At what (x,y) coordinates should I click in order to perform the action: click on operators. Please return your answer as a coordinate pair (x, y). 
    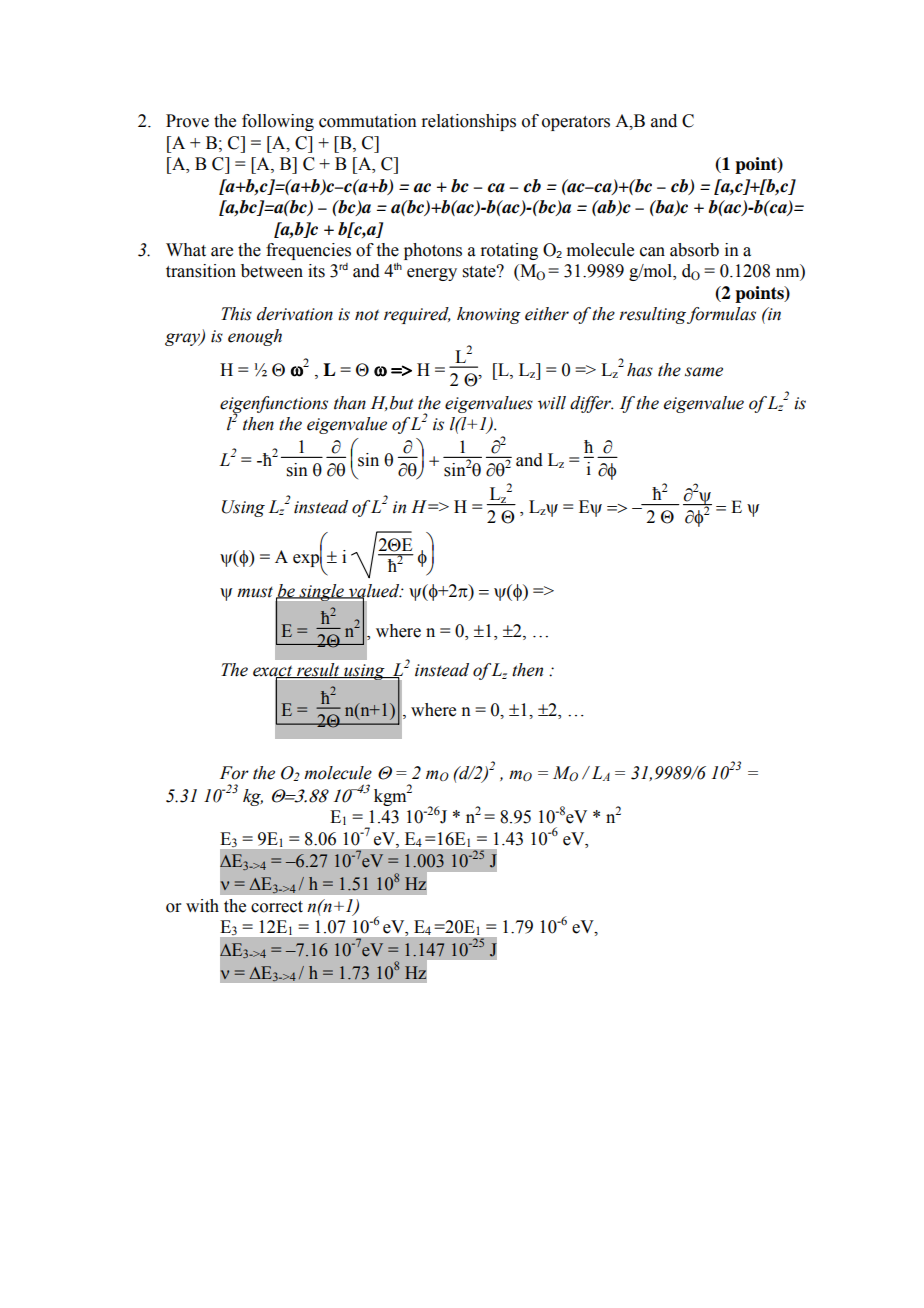
    Looking at the image, I should click on (576, 123).
